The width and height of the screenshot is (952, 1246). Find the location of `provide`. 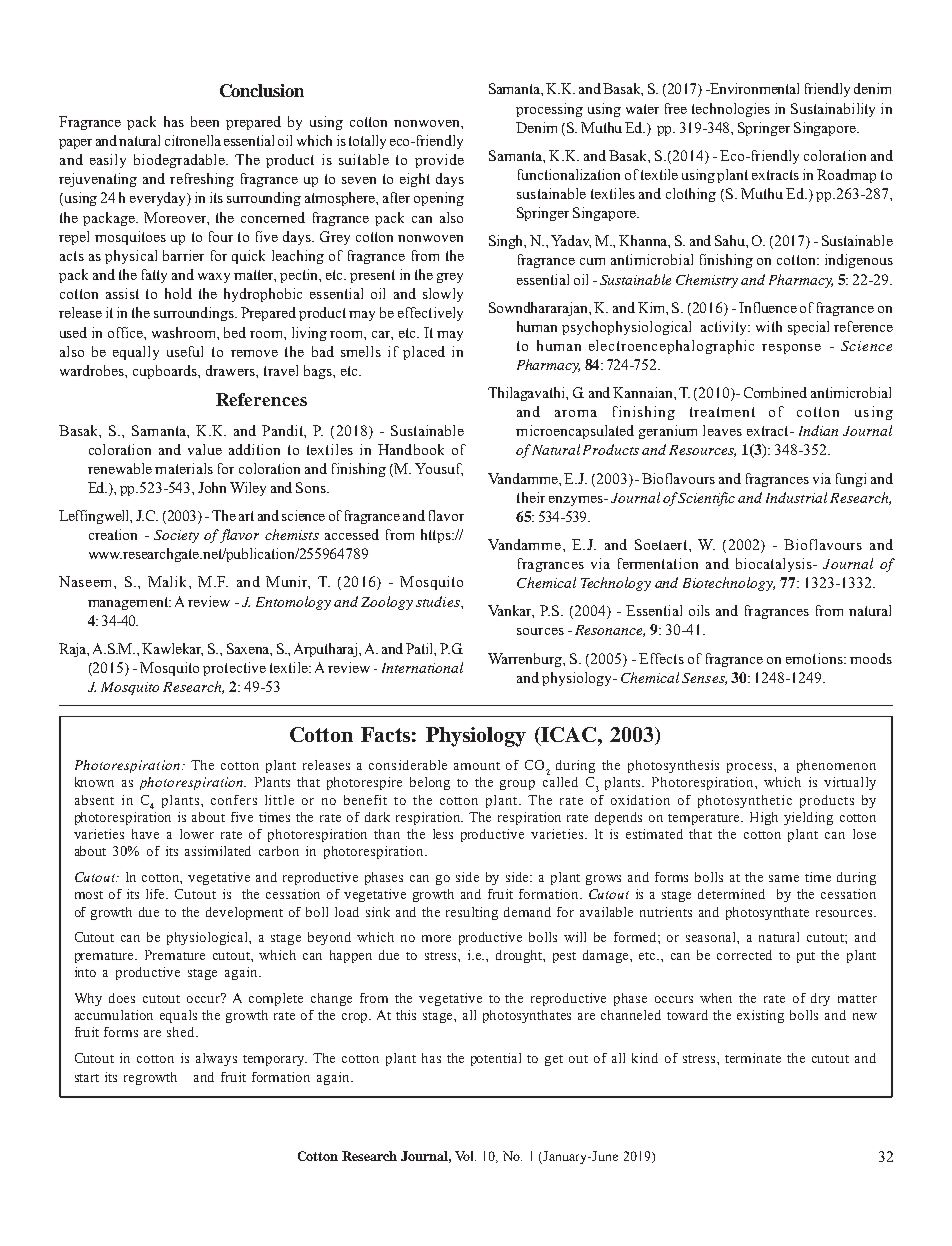

provide is located at coordinates (439, 161).
